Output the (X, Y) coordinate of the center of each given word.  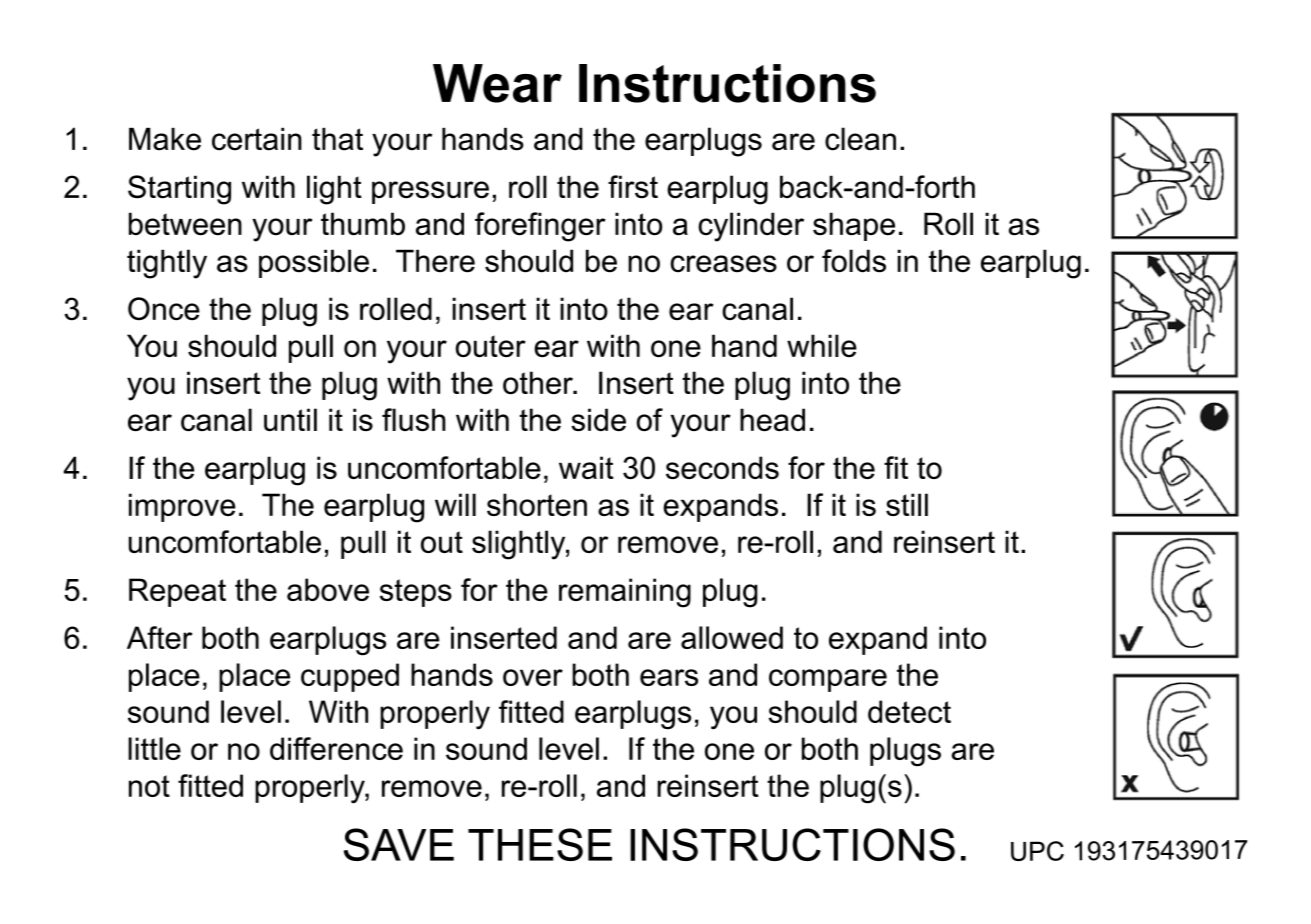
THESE (540, 844)
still (907, 504)
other (539, 382)
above (328, 589)
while (822, 345)
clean (860, 139)
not (149, 786)
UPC (1037, 851)
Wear (497, 83)
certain (257, 139)
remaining (625, 593)
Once (164, 309)
